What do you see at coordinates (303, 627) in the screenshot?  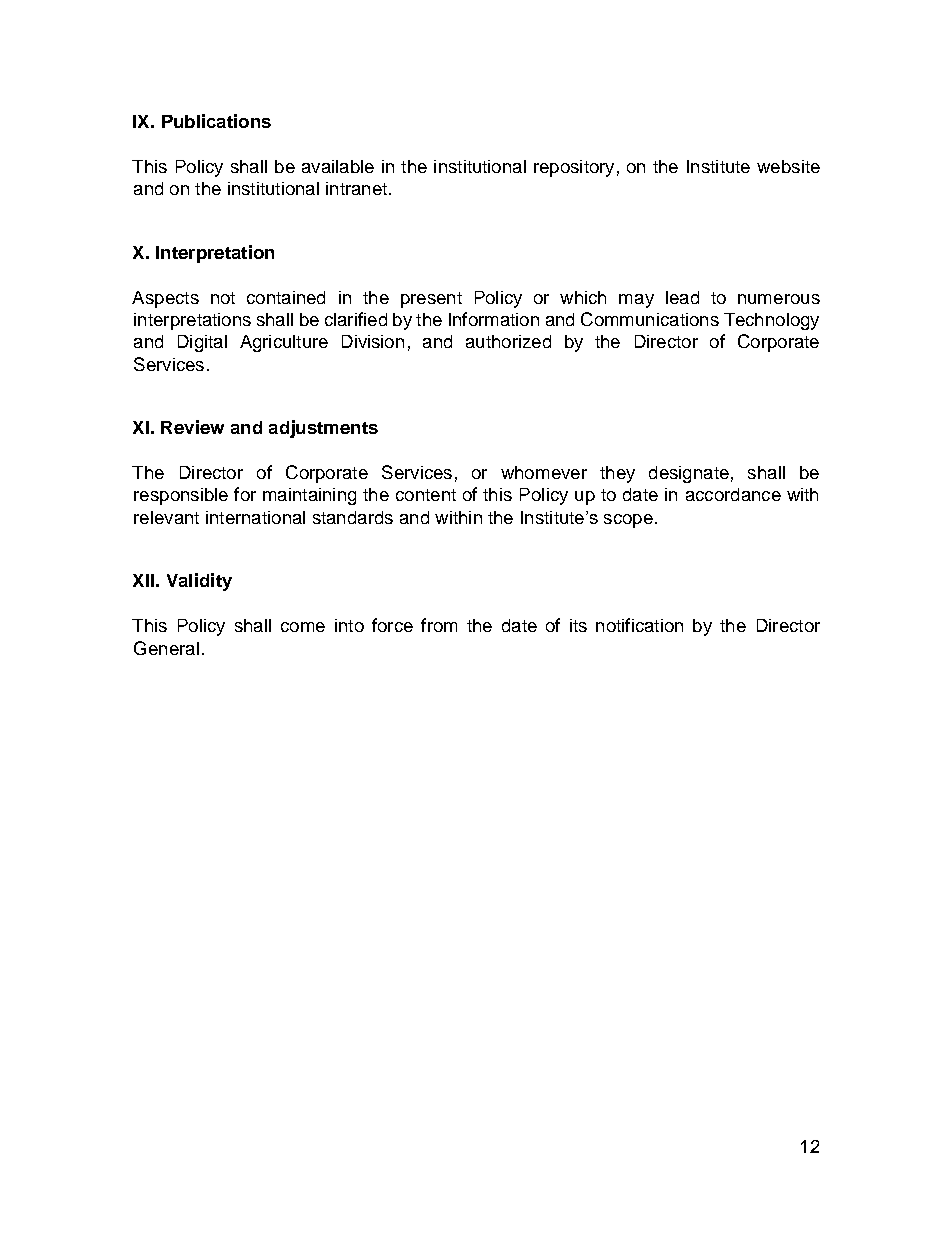 I see `come` at bounding box center [303, 627].
